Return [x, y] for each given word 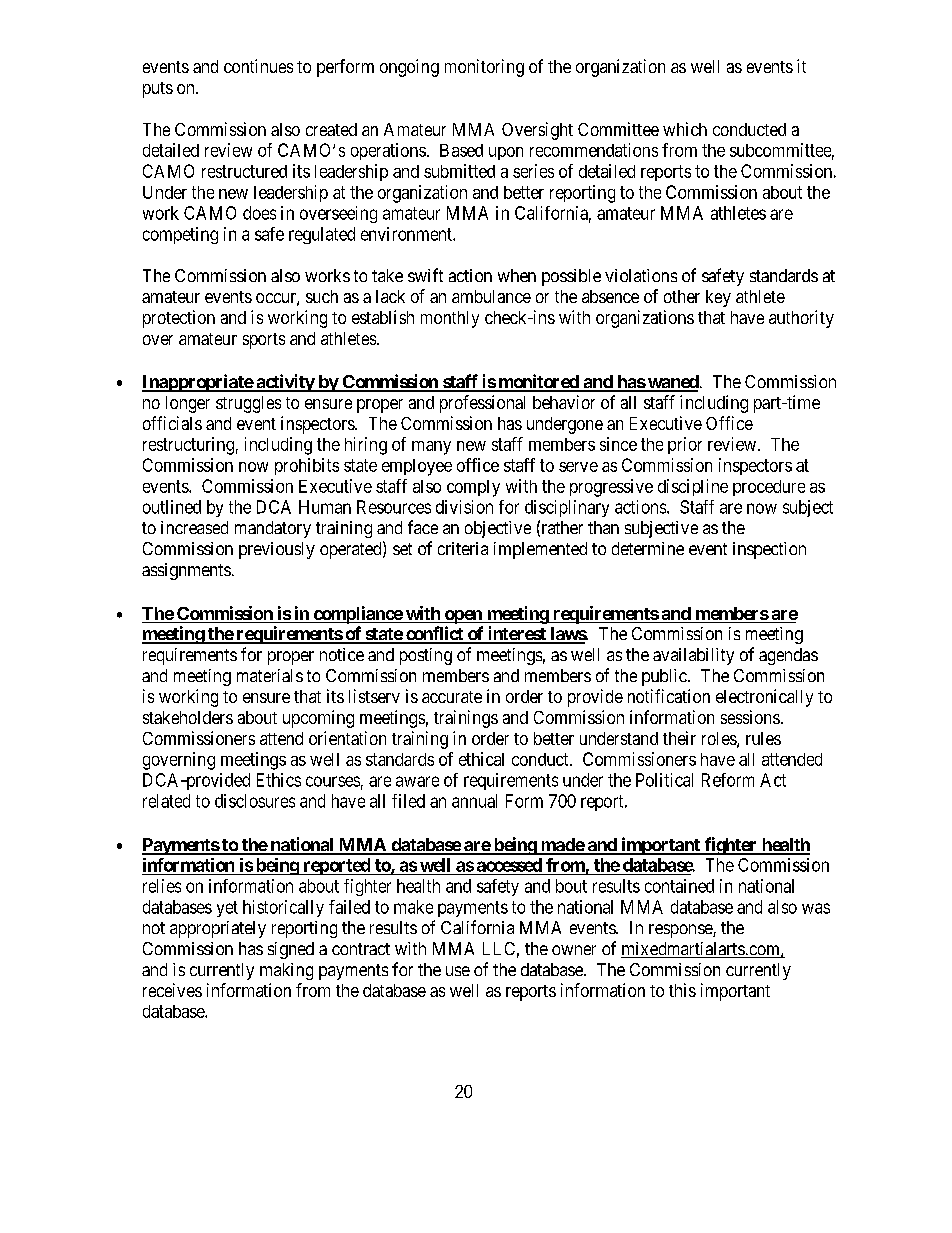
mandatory [273, 529]
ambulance [491, 296]
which [685, 129]
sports [264, 341]
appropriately [218, 929]
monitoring [484, 68]
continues [258, 66]
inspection [769, 550]
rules [763, 738]
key [718, 298]
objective [498, 529]
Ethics [279, 780]
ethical [481, 759]
